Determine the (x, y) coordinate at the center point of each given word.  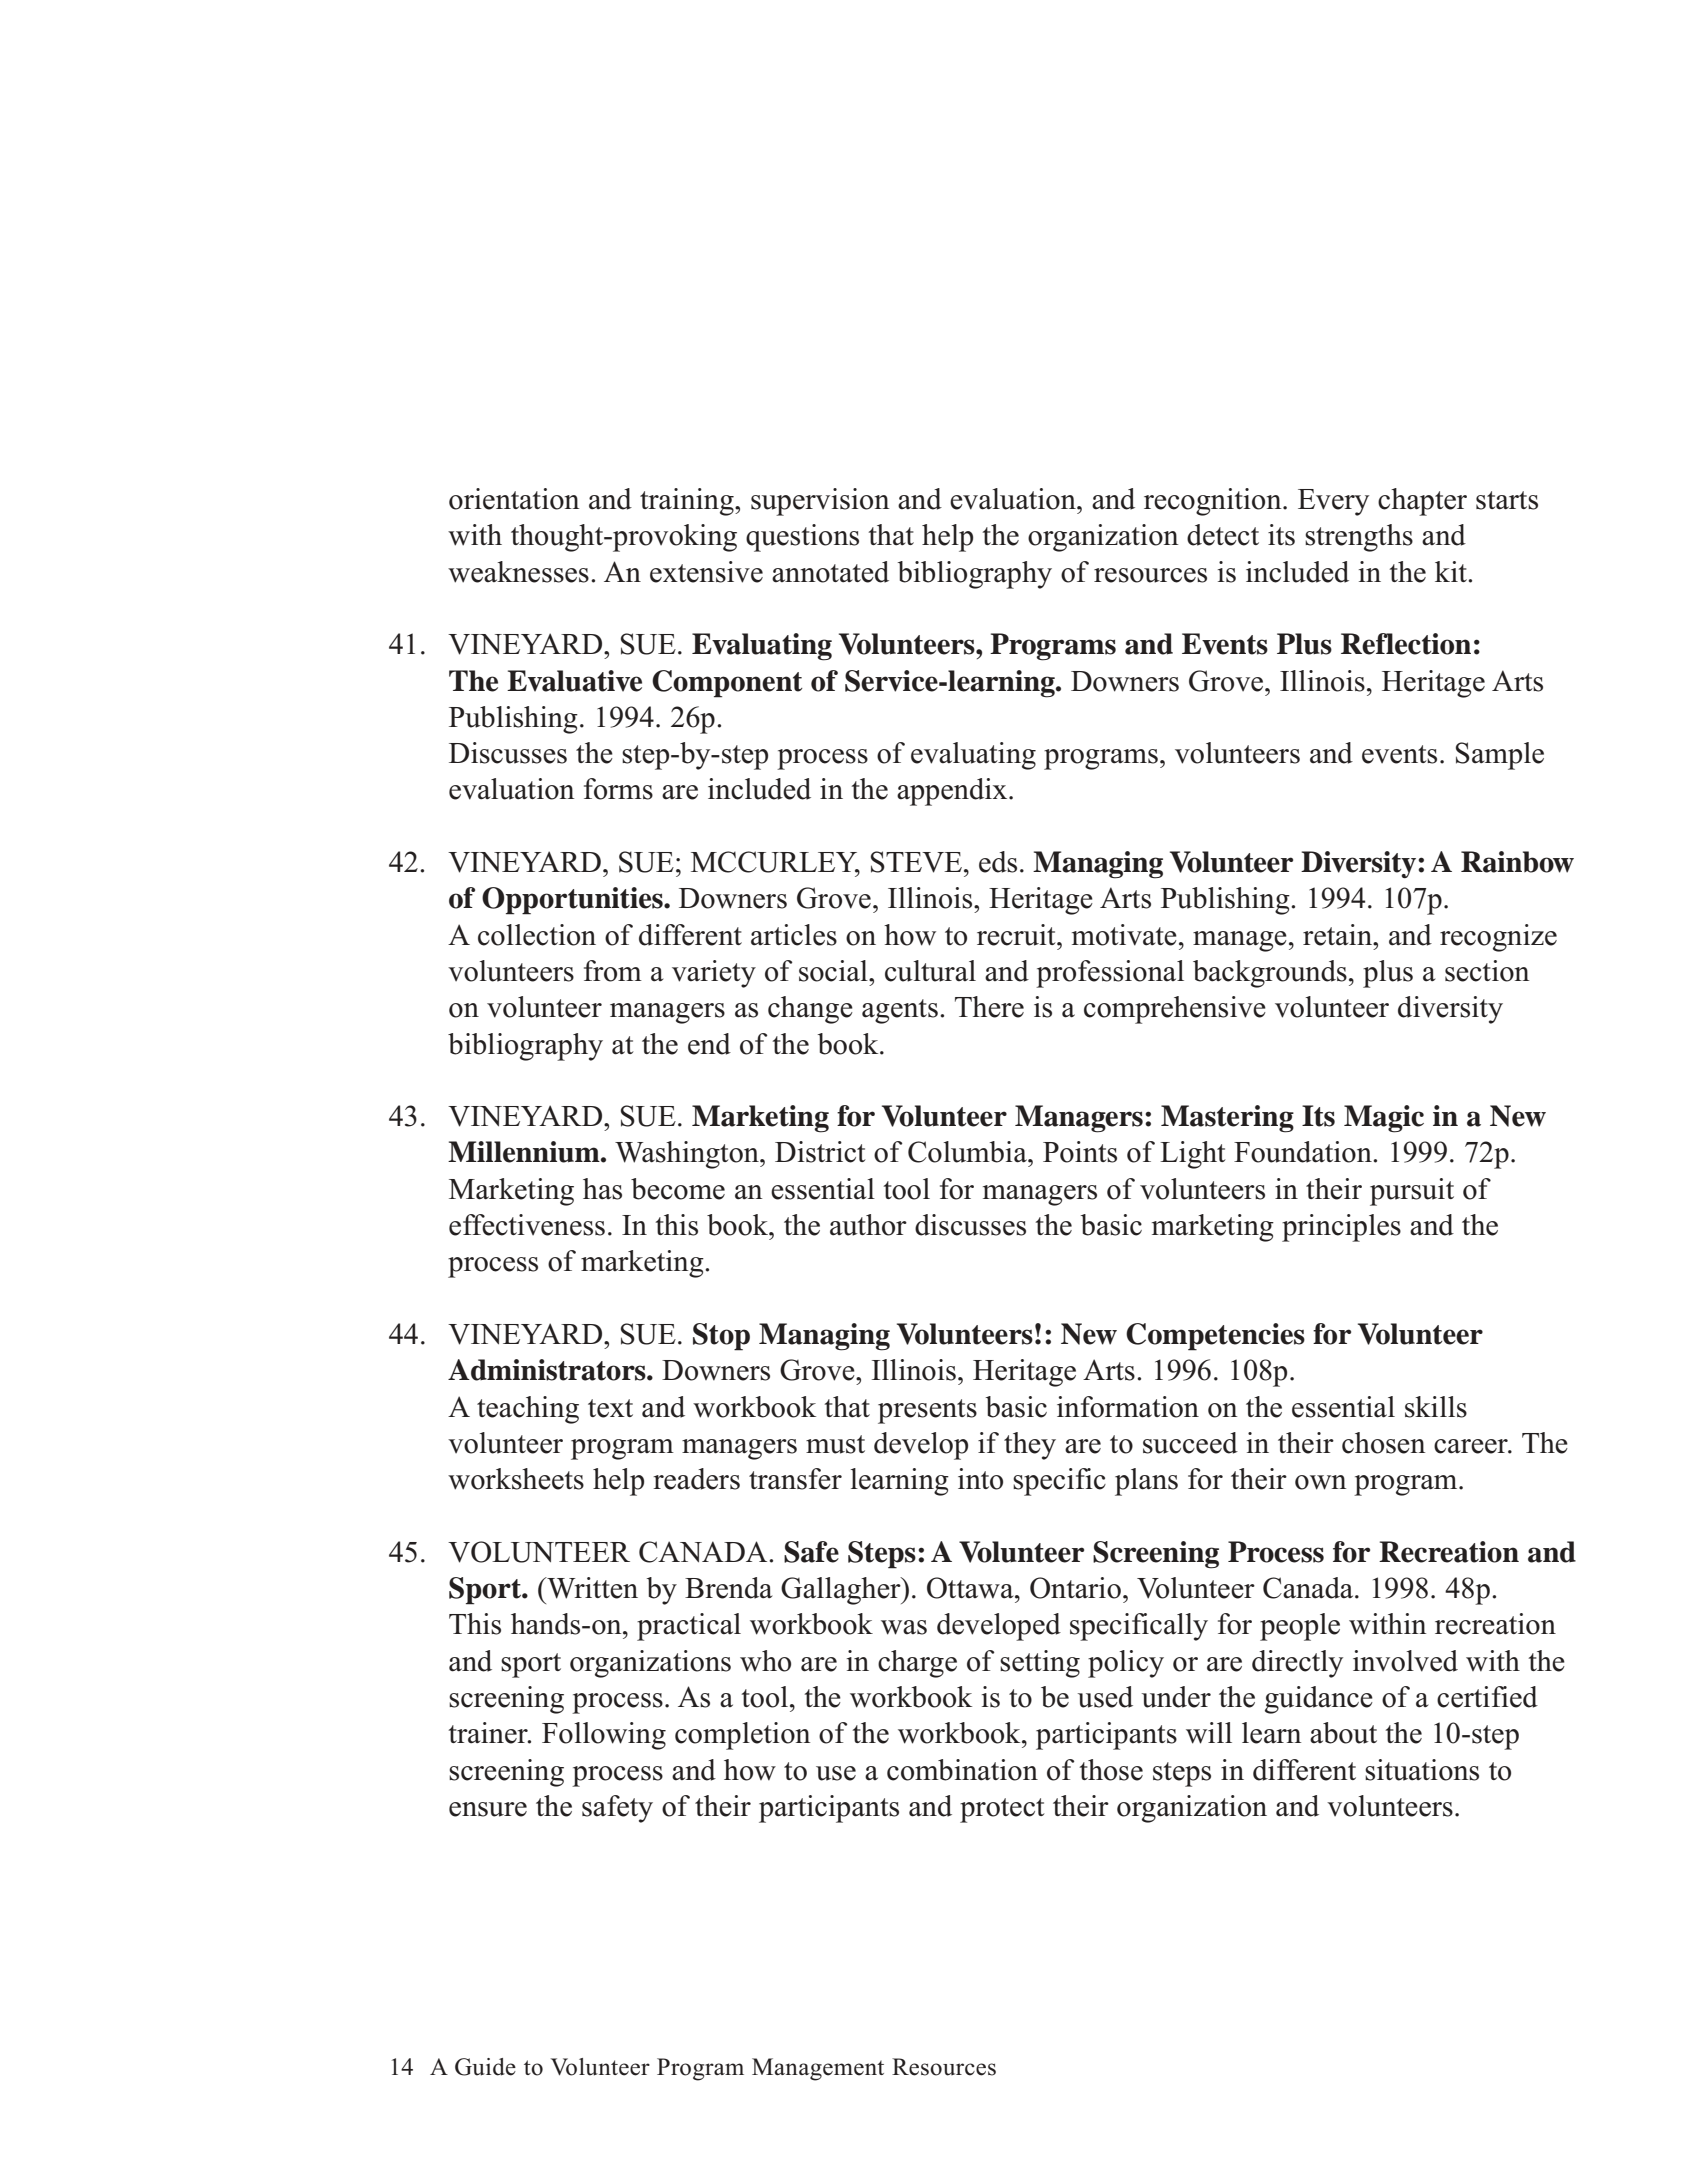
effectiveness (527, 1225)
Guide (485, 2067)
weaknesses (518, 572)
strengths (1359, 538)
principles (1341, 1228)
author (868, 1225)
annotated (830, 572)
